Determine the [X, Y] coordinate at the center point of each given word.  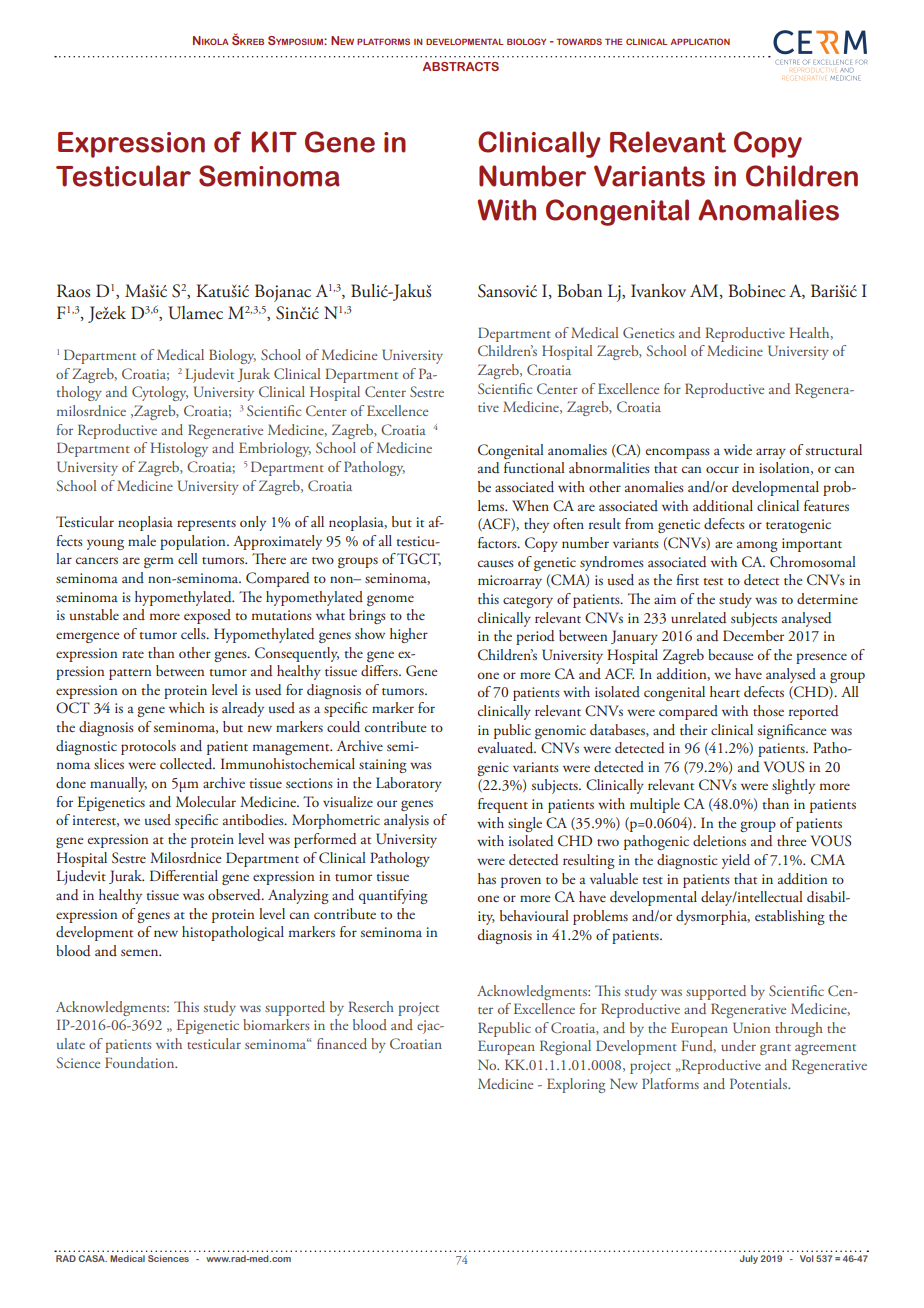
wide [738, 449]
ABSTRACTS [461, 66]
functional [534, 467]
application [700, 41]
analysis [406, 821]
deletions [719, 840]
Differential [184, 875]
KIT [274, 142]
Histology [179, 449]
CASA [93, 1258]
